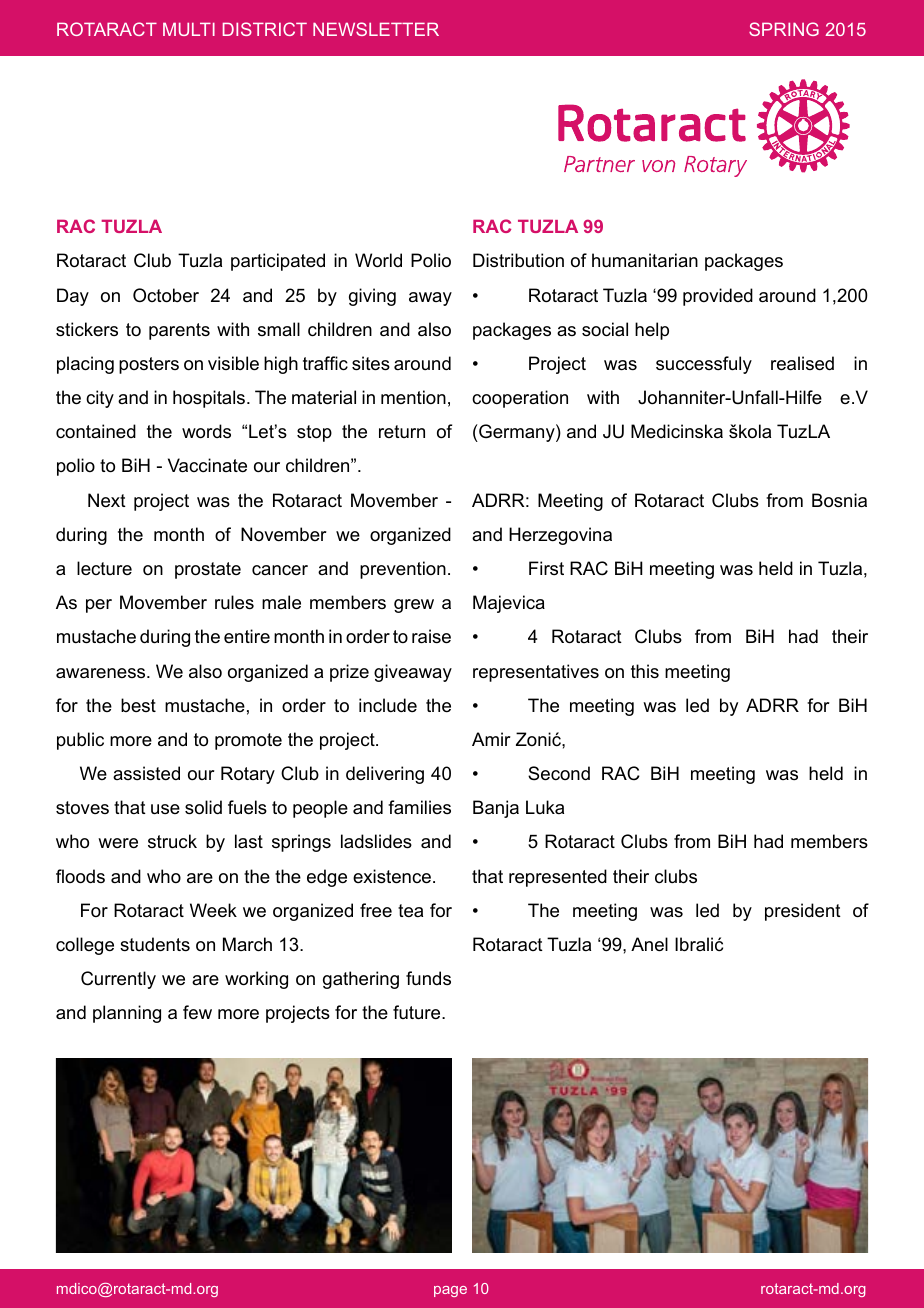 This image has height=1308, width=924. Describe the element at coordinates (431, 636) in the image. I see `raise` at that location.
